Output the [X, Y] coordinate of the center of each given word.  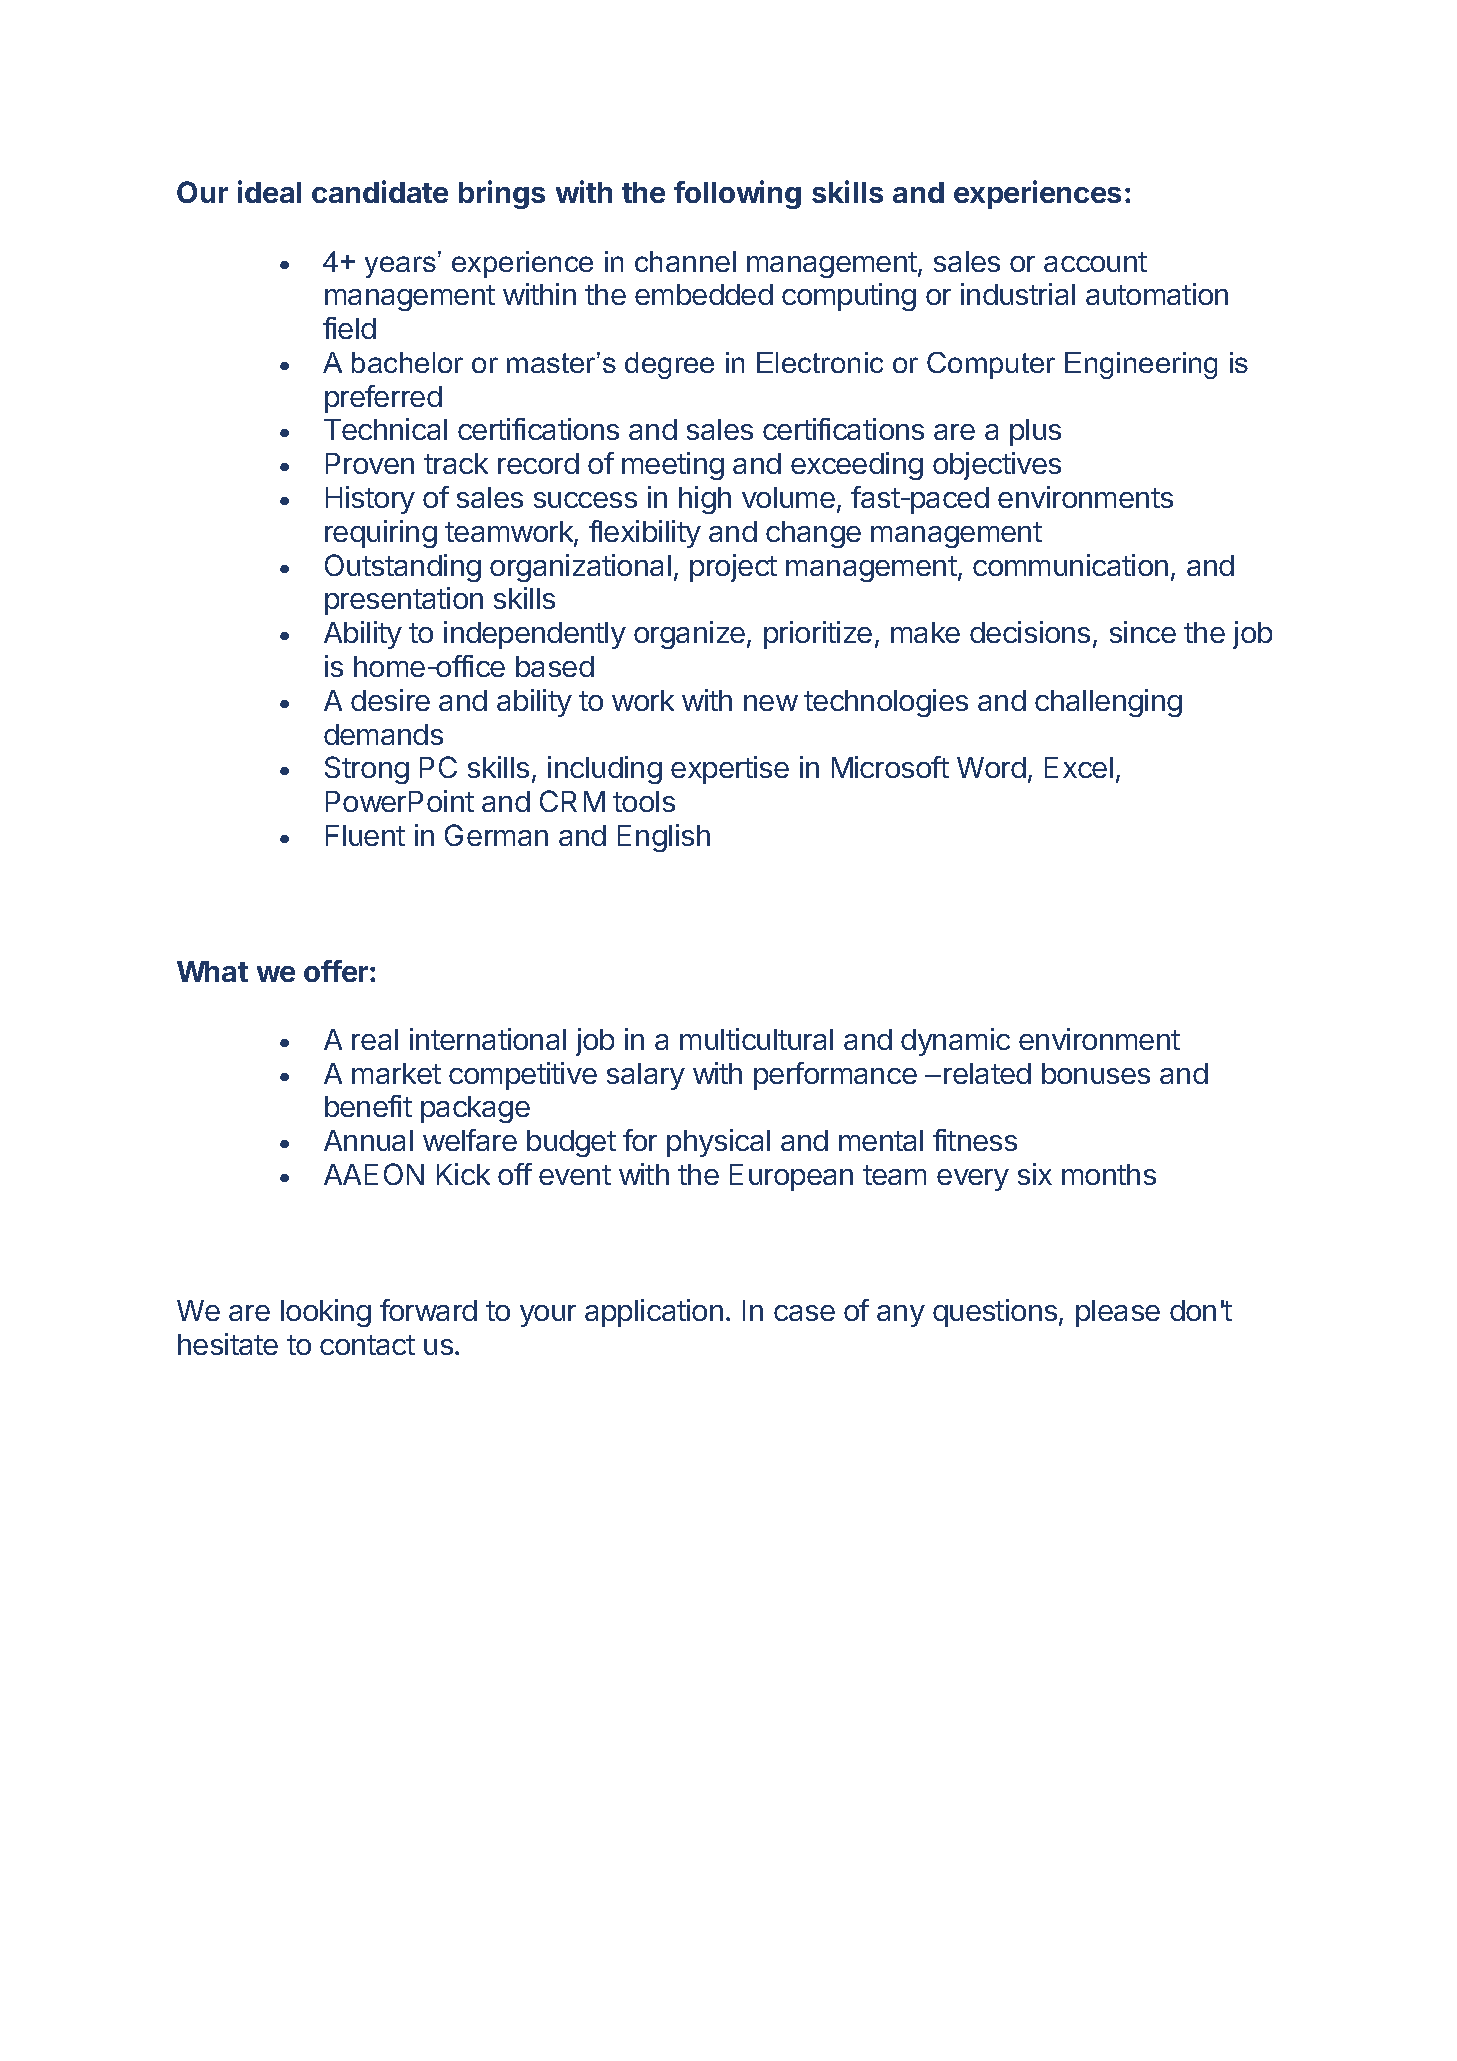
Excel [1079, 767]
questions [995, 1313]
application [654, 1313]
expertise [730, 770]
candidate [380, 191]
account [1095, 262]
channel [685, 261]
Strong [367, 770]
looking [326, 1313]
